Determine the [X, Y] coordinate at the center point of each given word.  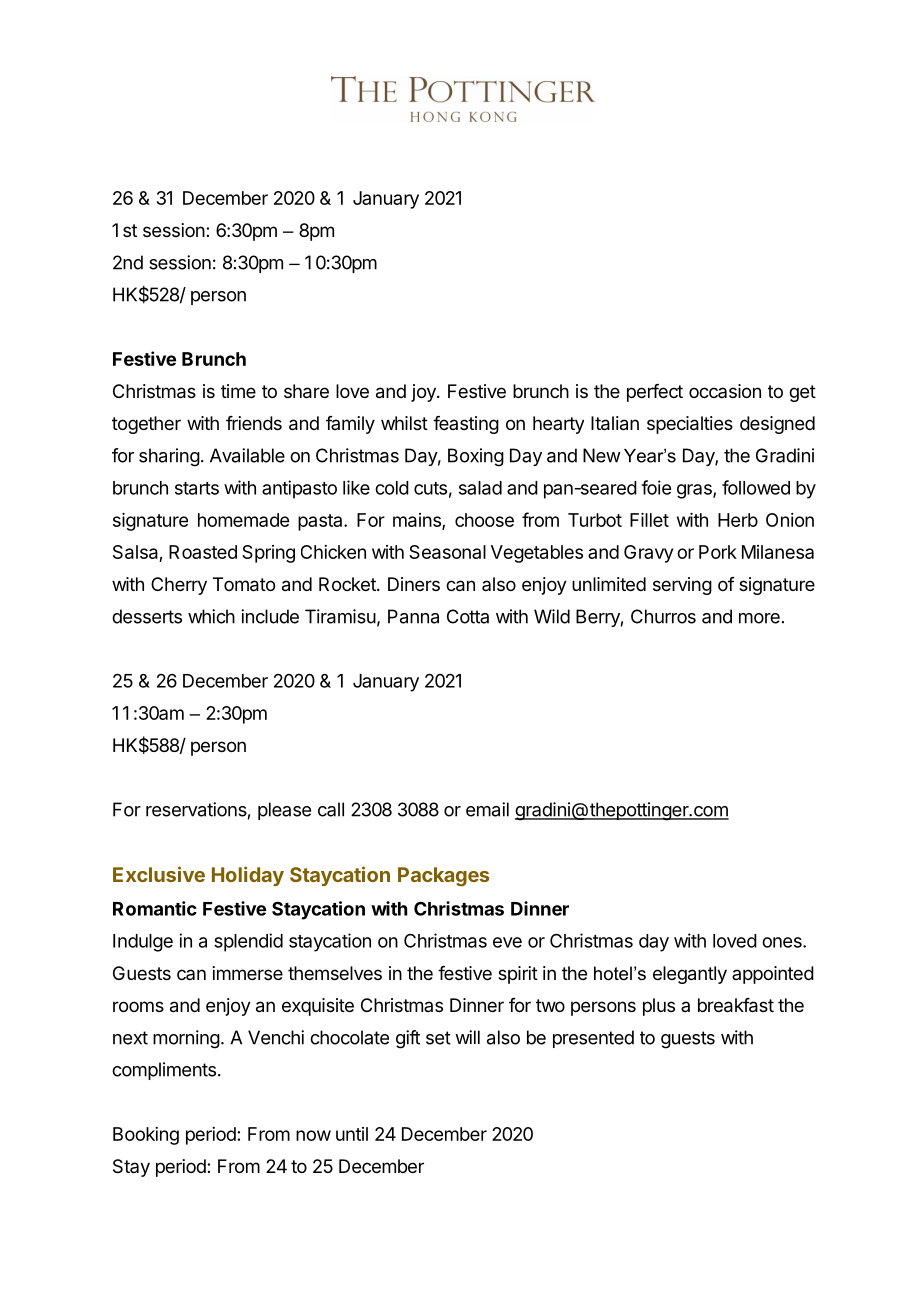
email [487, 809]
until [352, 1134]
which [211, 616]
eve [507, 942]
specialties [690, 425]
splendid [248, 942]
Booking [146, 1136]
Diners [414, 584]
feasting [466, 425]
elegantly [690, 975]
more [759, 618]
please [284, 811]
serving [682, 586]
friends [254, 423]
